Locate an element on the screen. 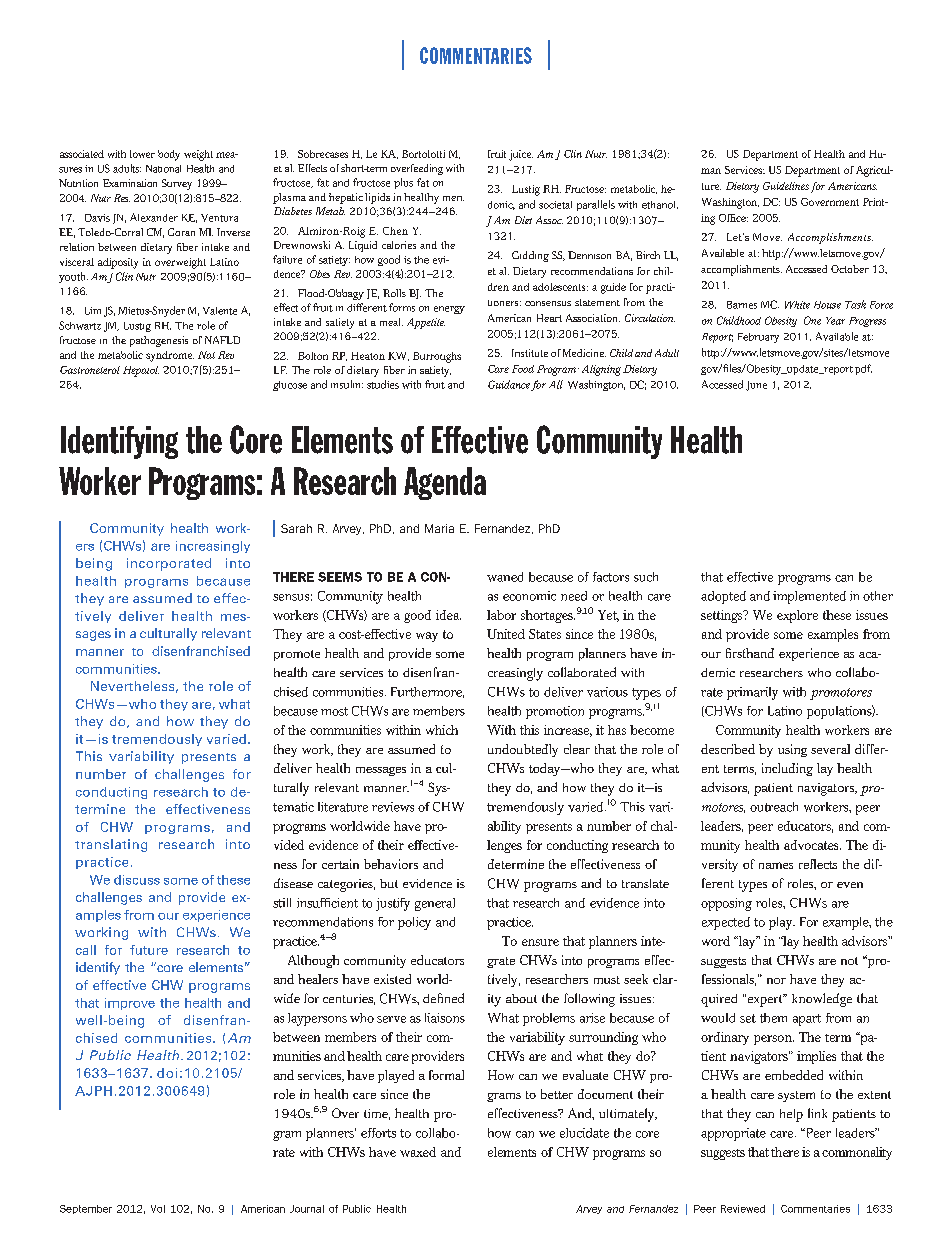 Image resolution: width=952 pixels, height=1256 pixels. Vol is located at coordinates (158, 1209).
